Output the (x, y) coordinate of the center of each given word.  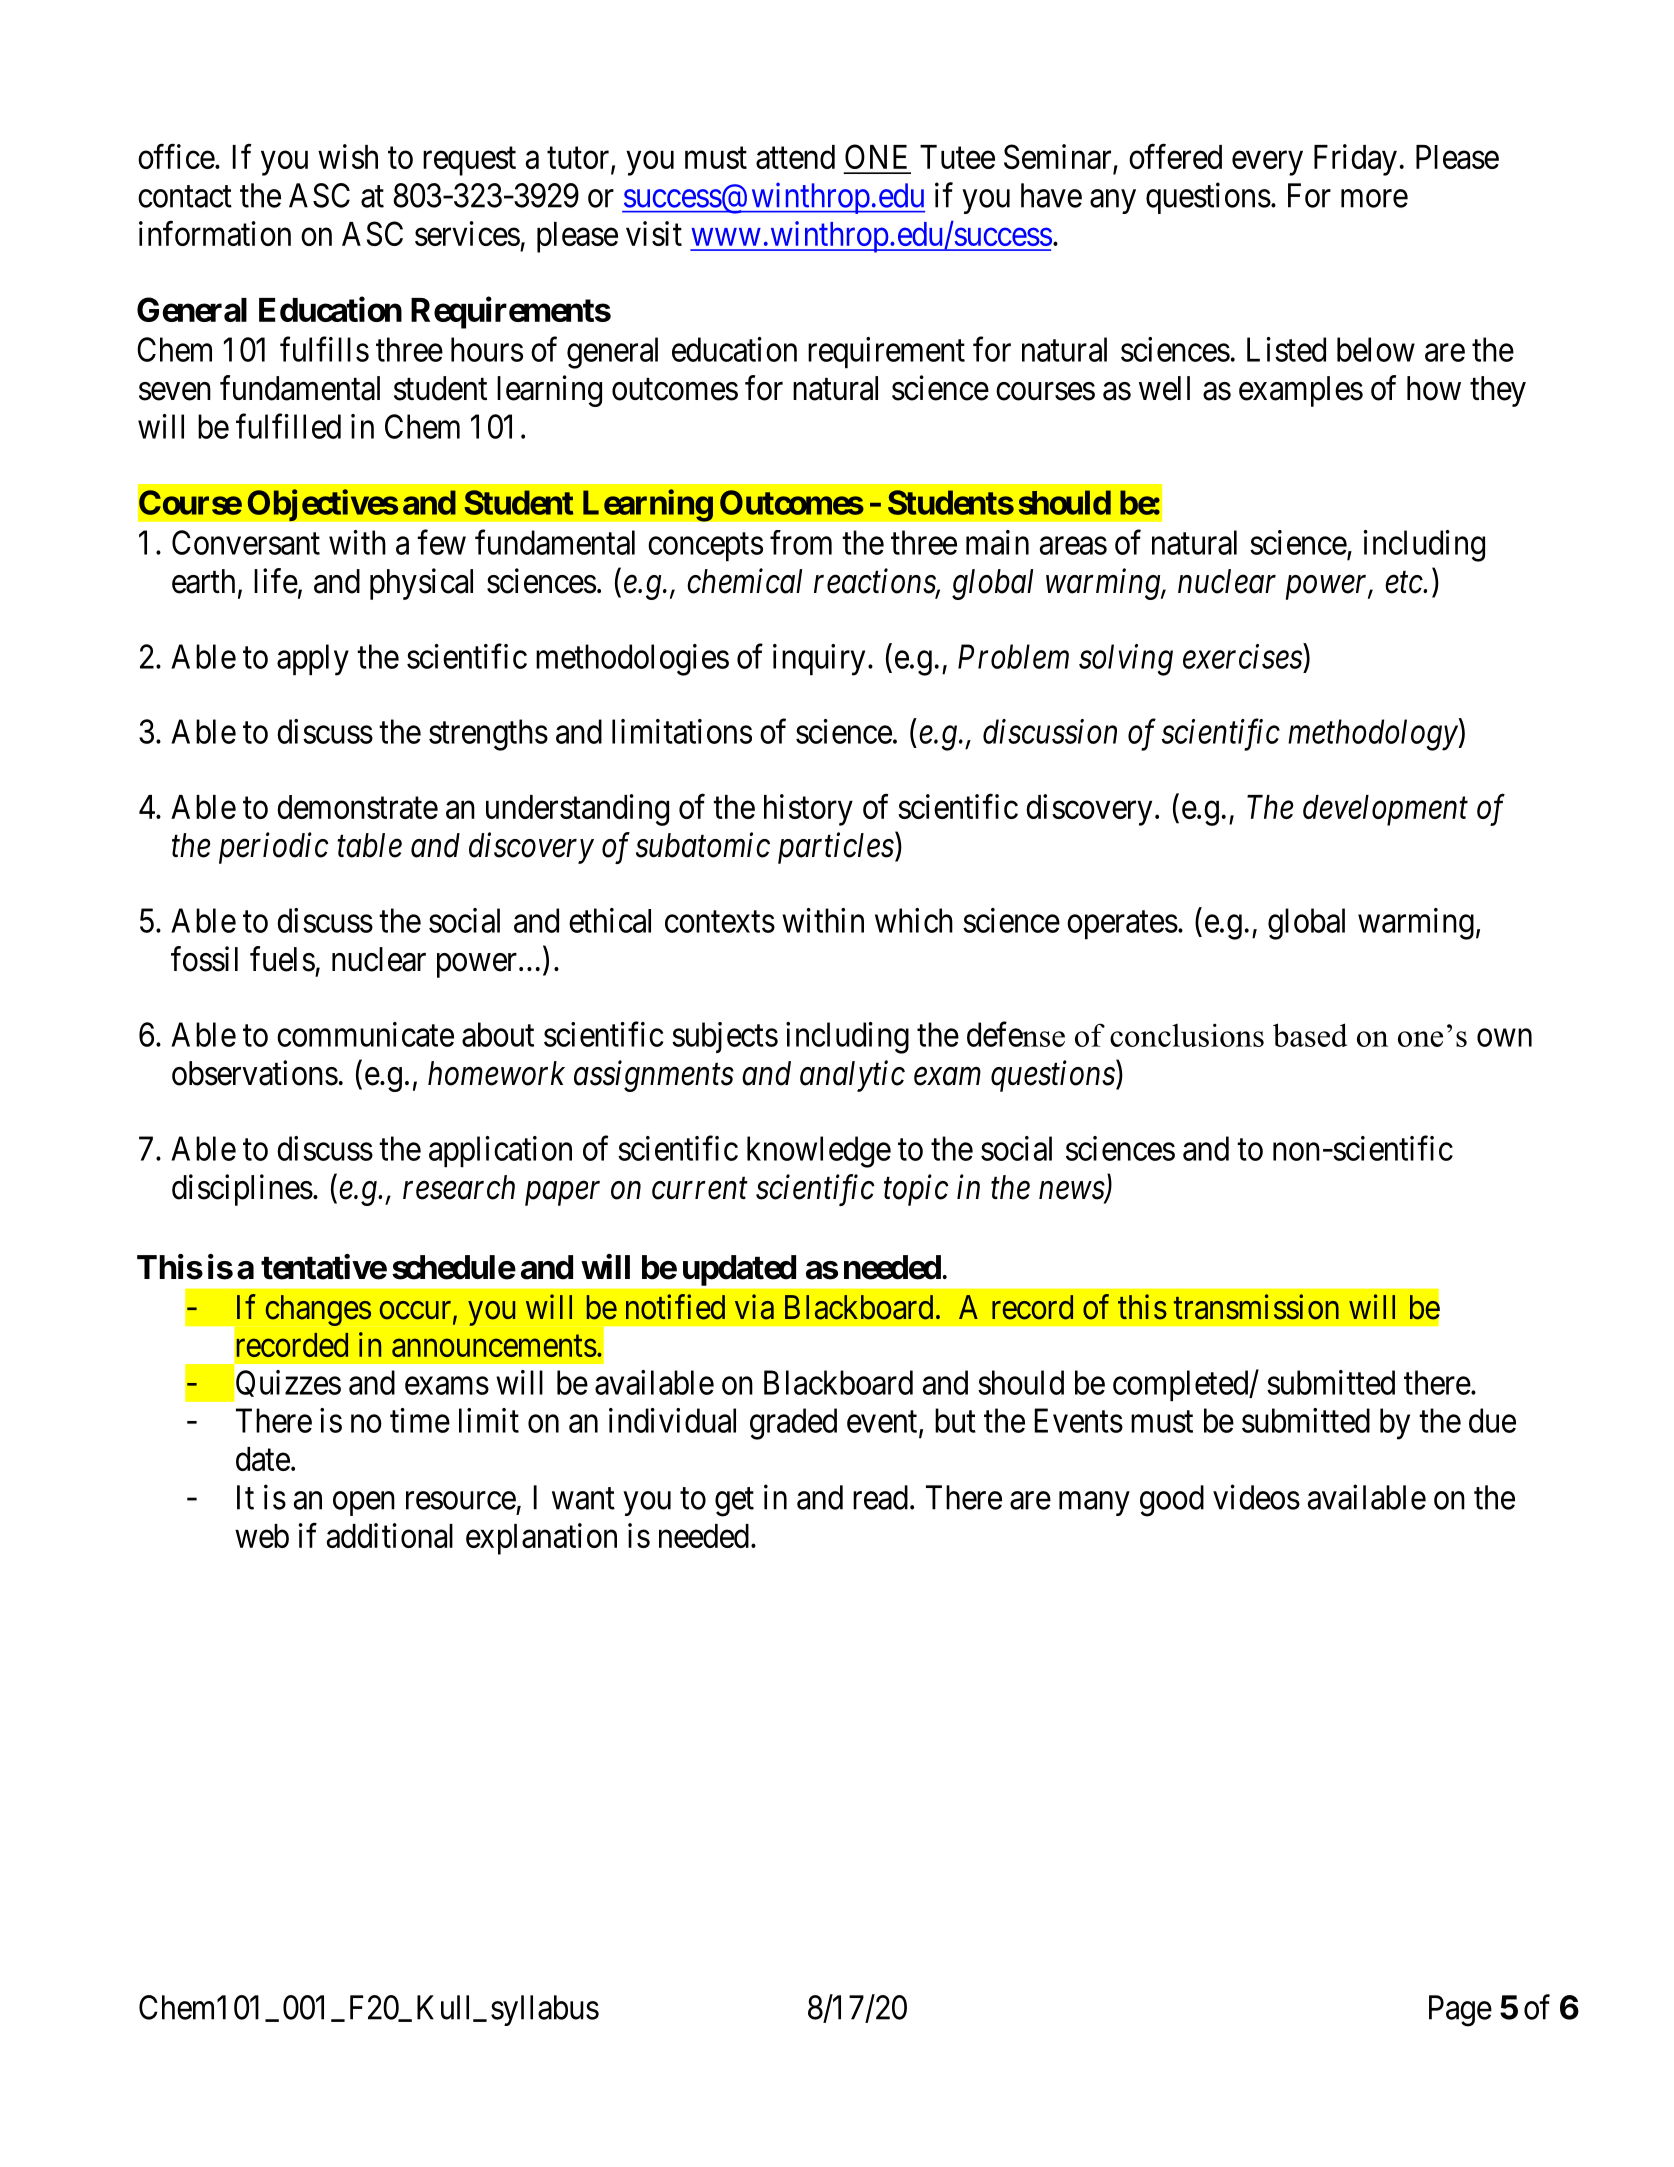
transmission (1256, 1307)
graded (793, 1424)
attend (795, 157)
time (420, 1420)
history (808, 810)
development (1385, 810)
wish (348, 156)
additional (390, 1535)
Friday (1355, 160)
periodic (274, 848)
